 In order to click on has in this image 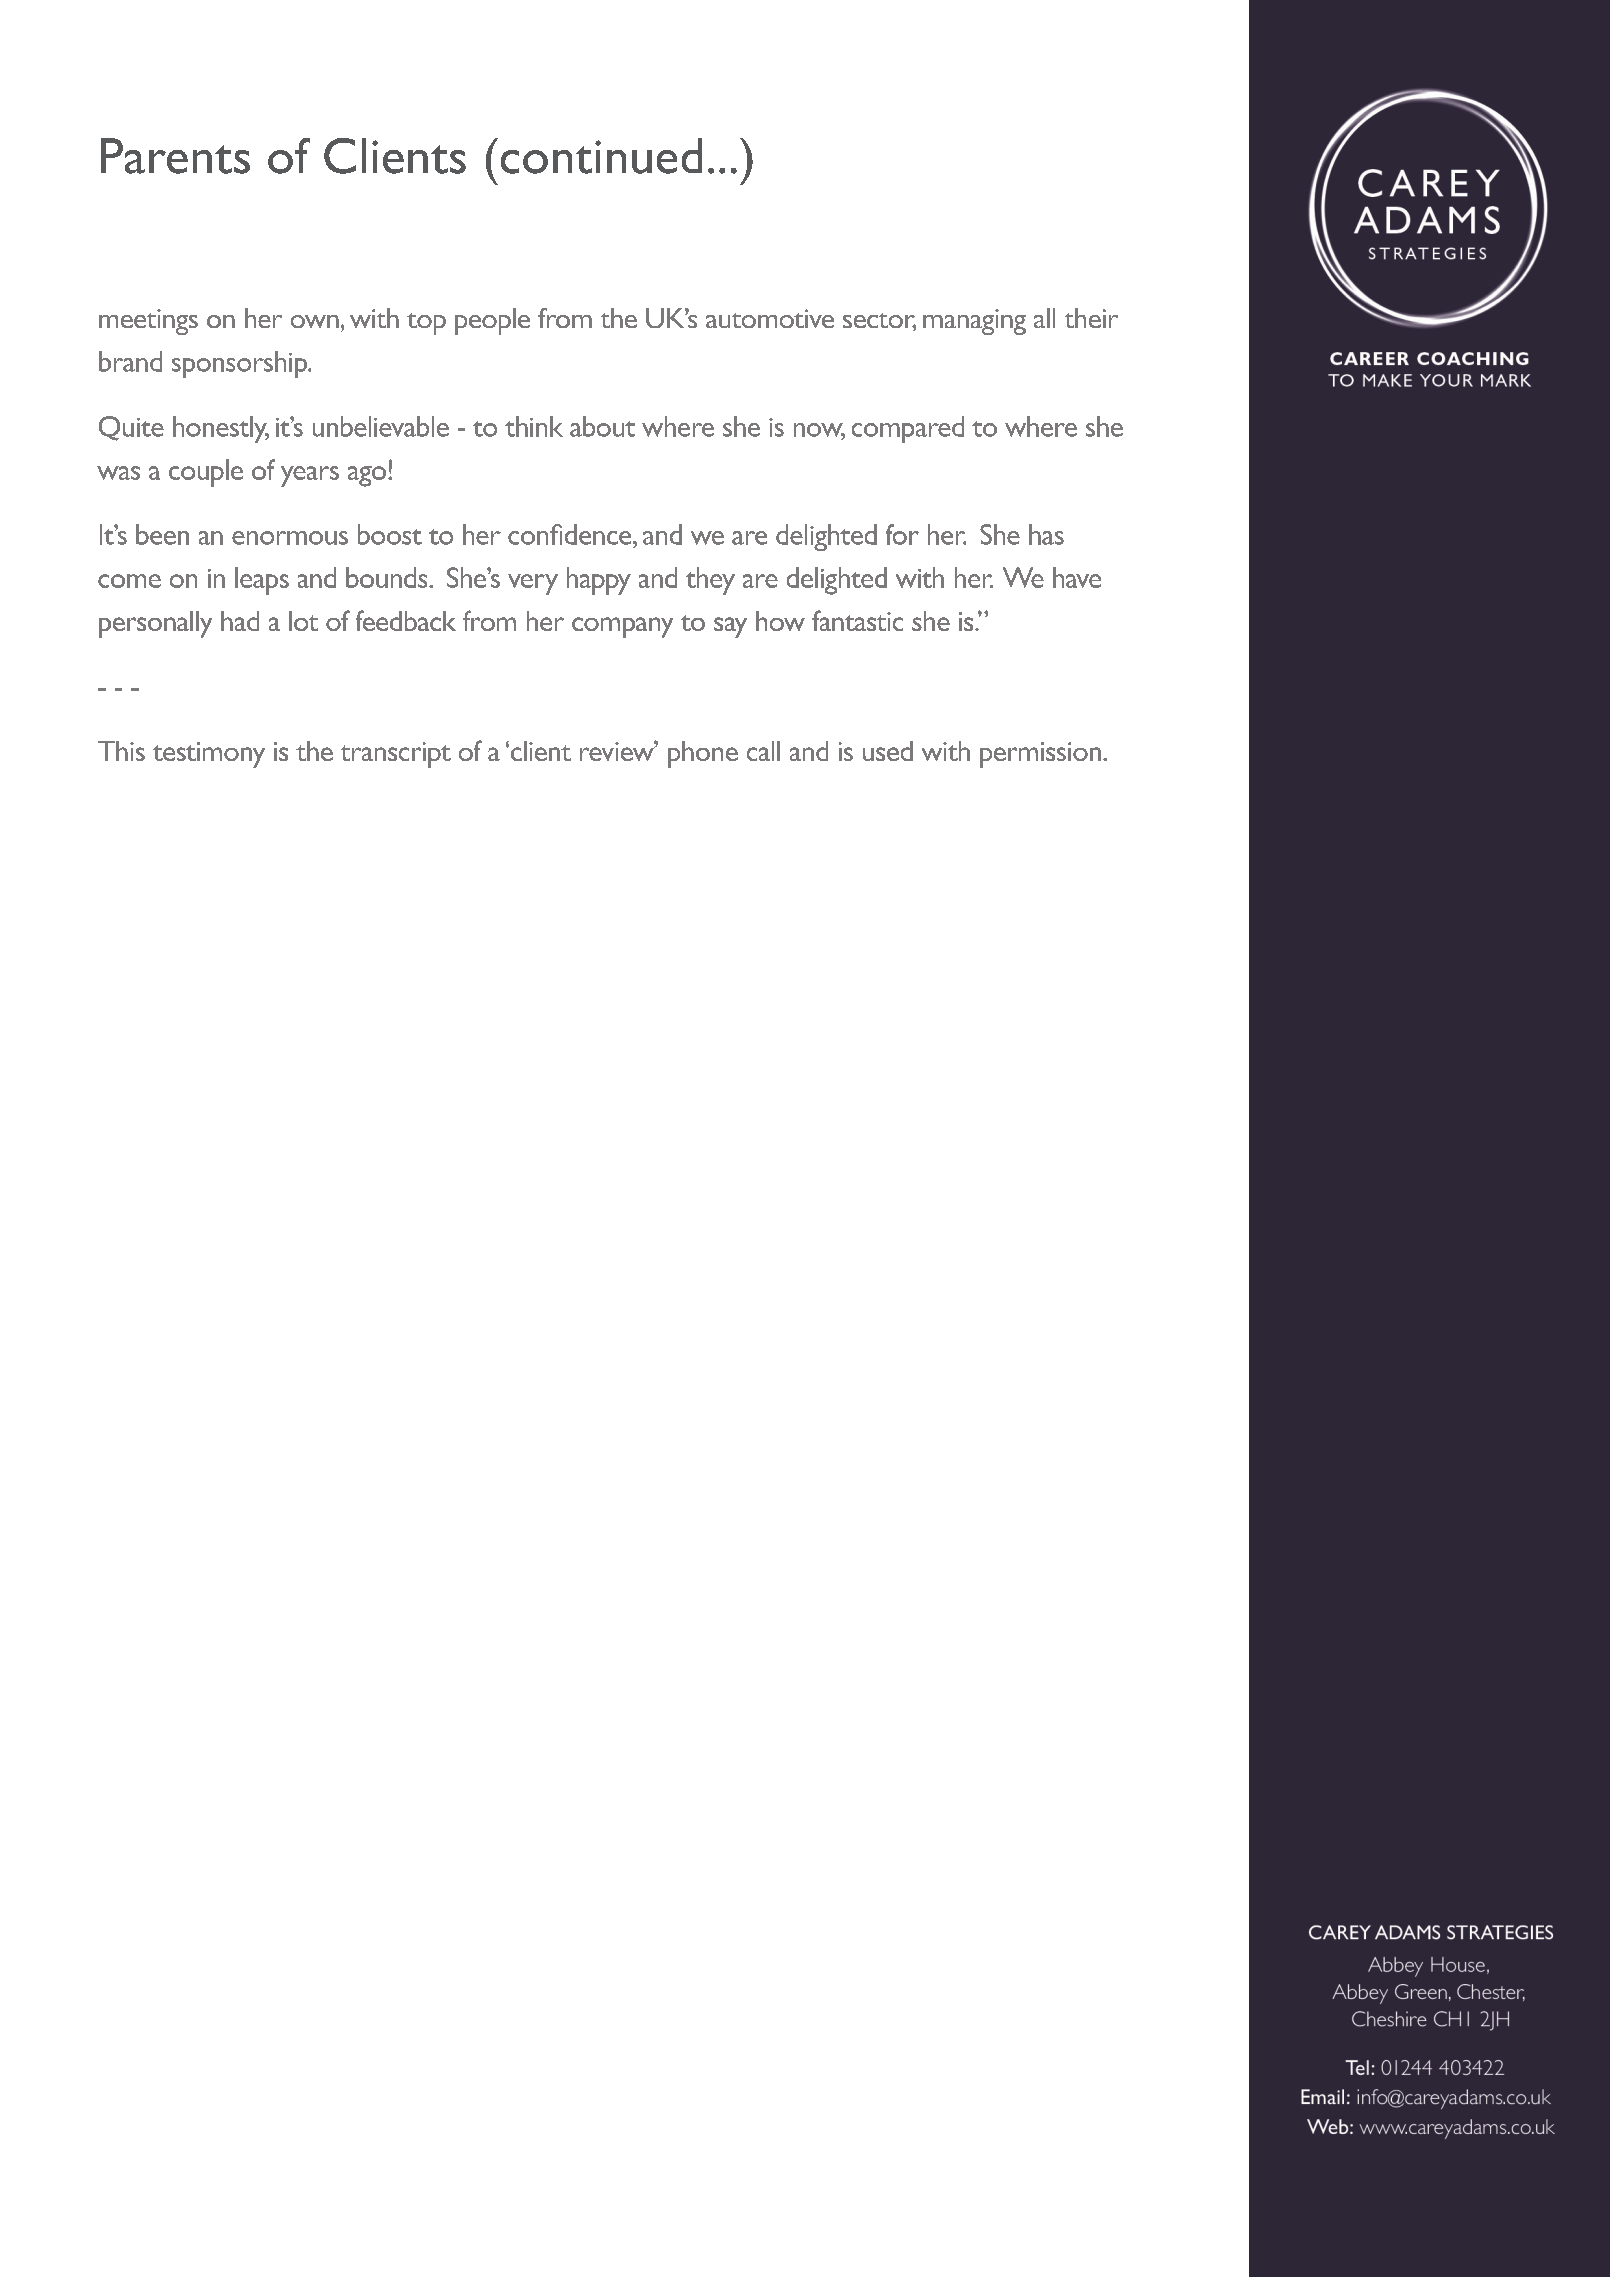, I will do `click(1046, 534)`.
